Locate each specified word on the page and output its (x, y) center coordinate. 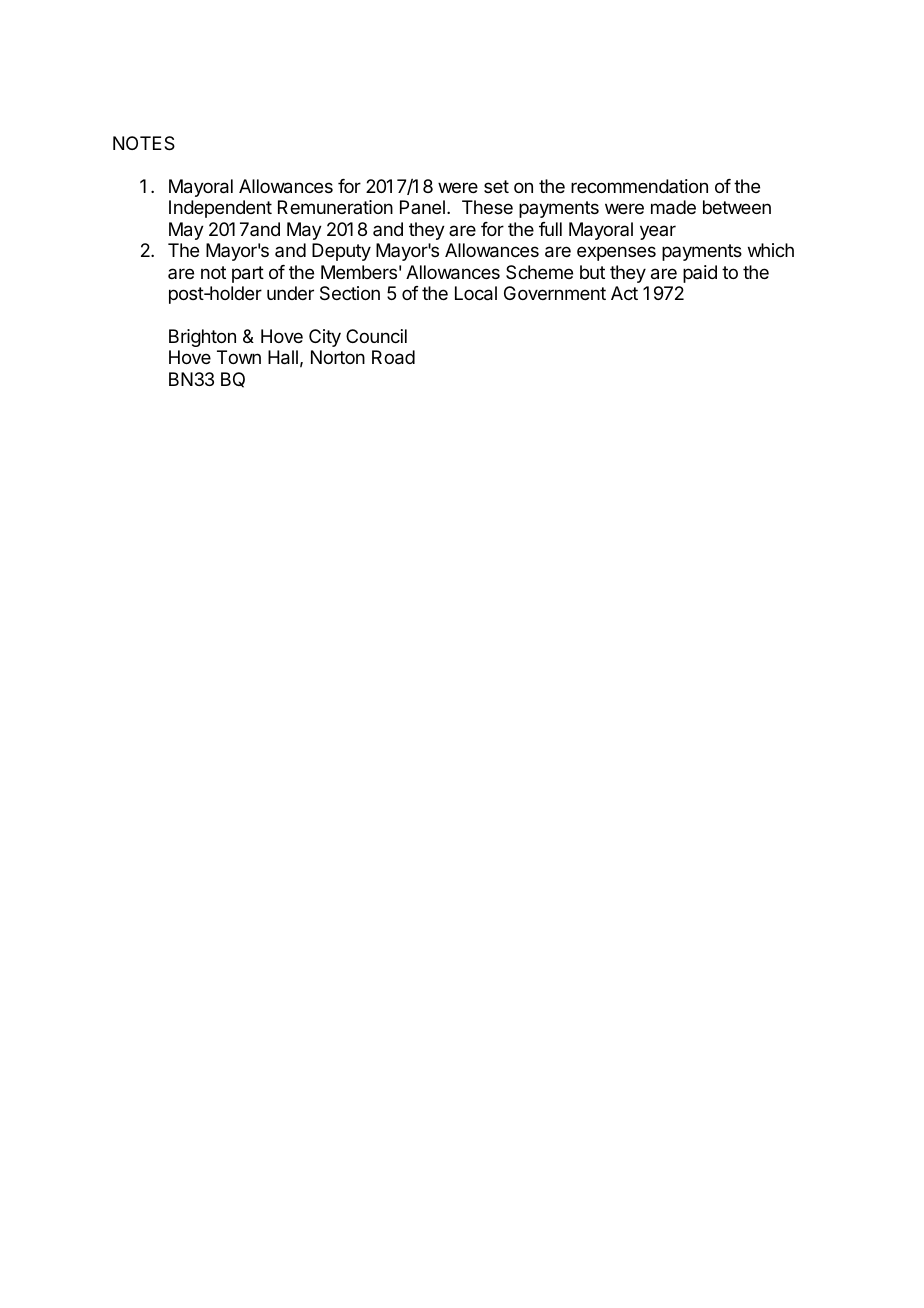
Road (393, 357)
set (496, 186)
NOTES (144, 143)
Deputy (341, 252)
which (771, 250)
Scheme (539, 272)
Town (239, 357)
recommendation (639, 186)
